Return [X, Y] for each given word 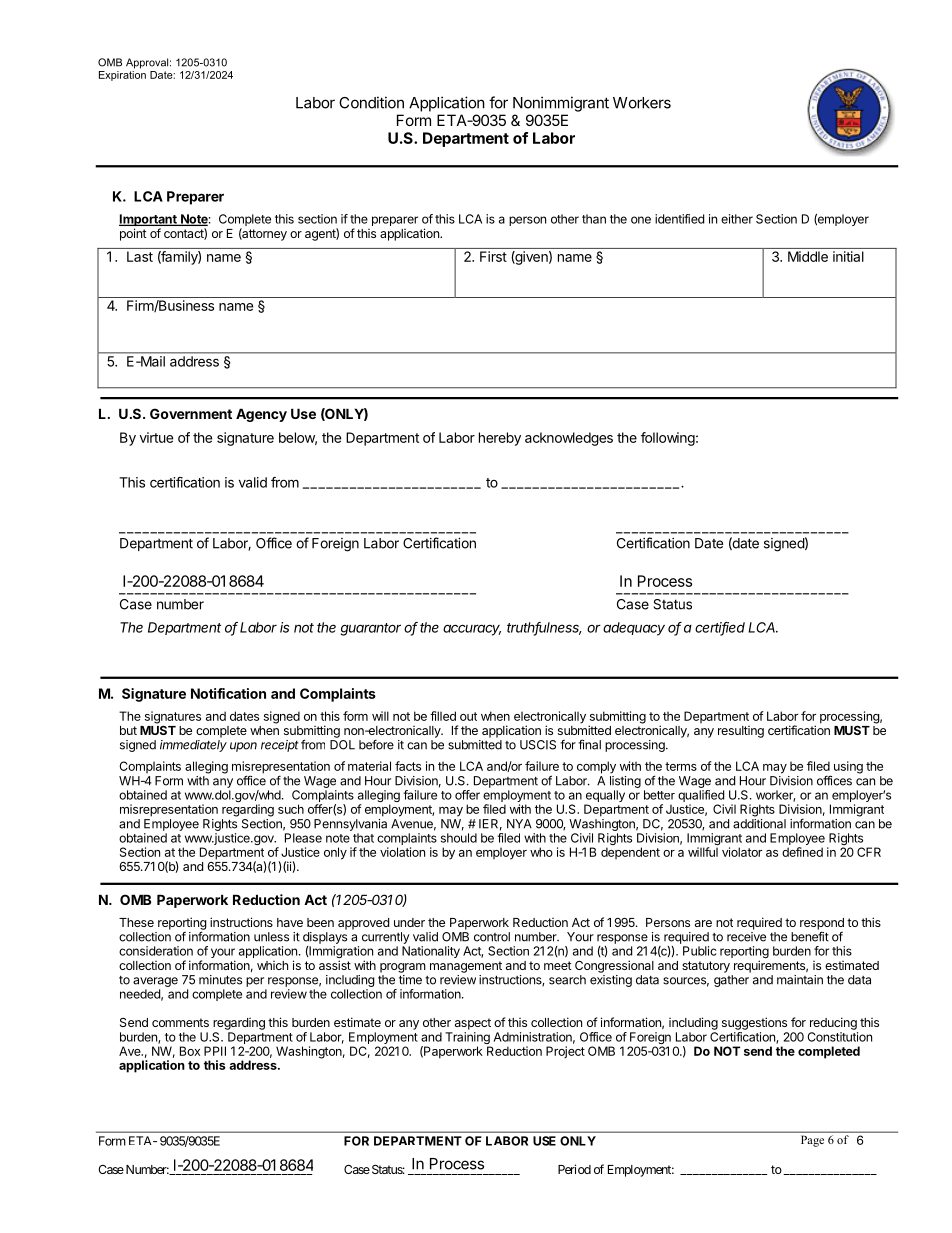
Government [191, 413]
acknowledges [569, 439]
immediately [193, 746]
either [737, 219]
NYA [519, 824]
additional [759, 824]
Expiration [122, 74]
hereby [500, 439]
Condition [371, 102]
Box [190, 1051]
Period [574, 1169]
